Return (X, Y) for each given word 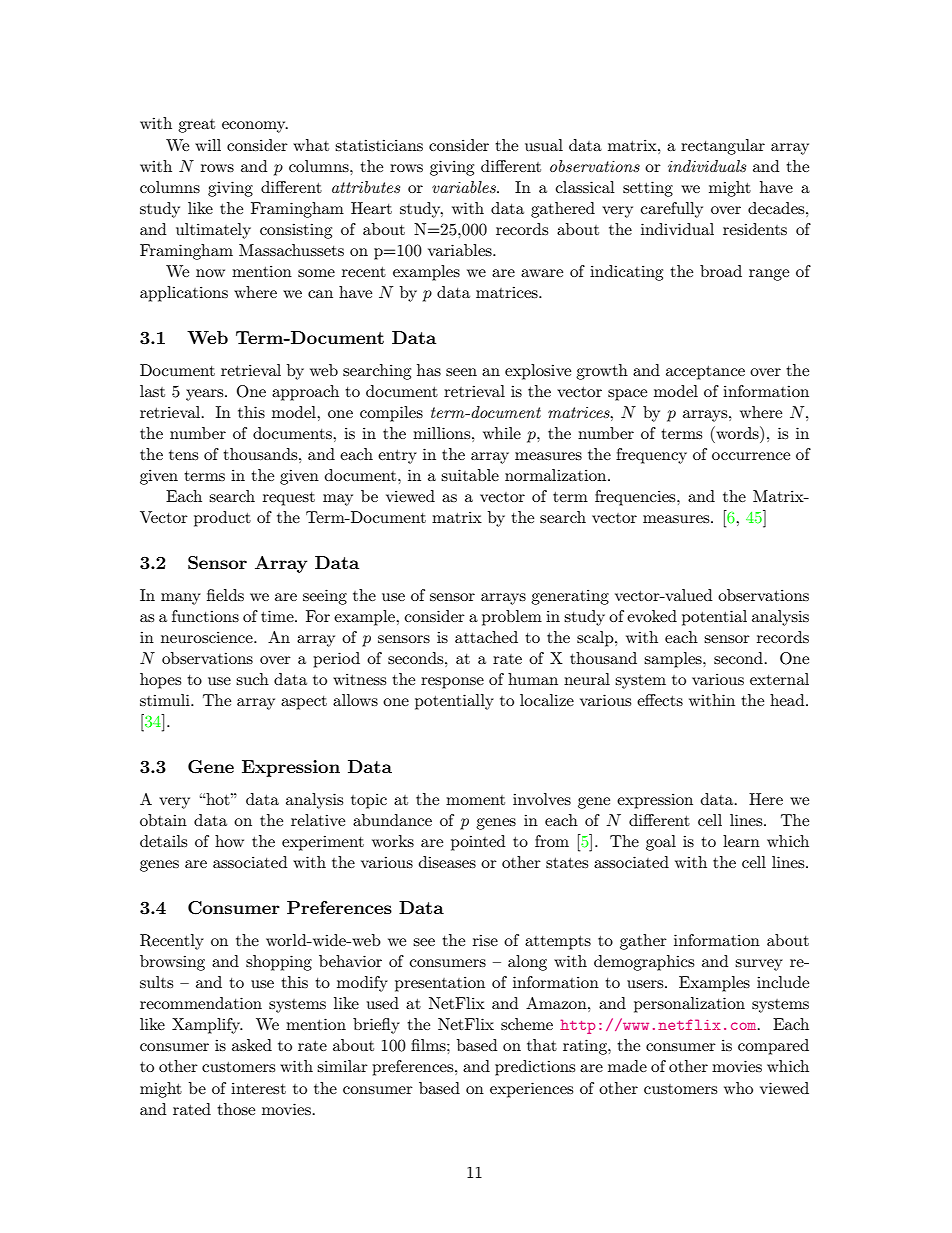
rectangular (723, 147)
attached (486, 637)
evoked (652, 616)
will (208, 145)
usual (544, 145)
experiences (531, 1090)
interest (258, 1088)
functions (205, 616)
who (738, 1088)
